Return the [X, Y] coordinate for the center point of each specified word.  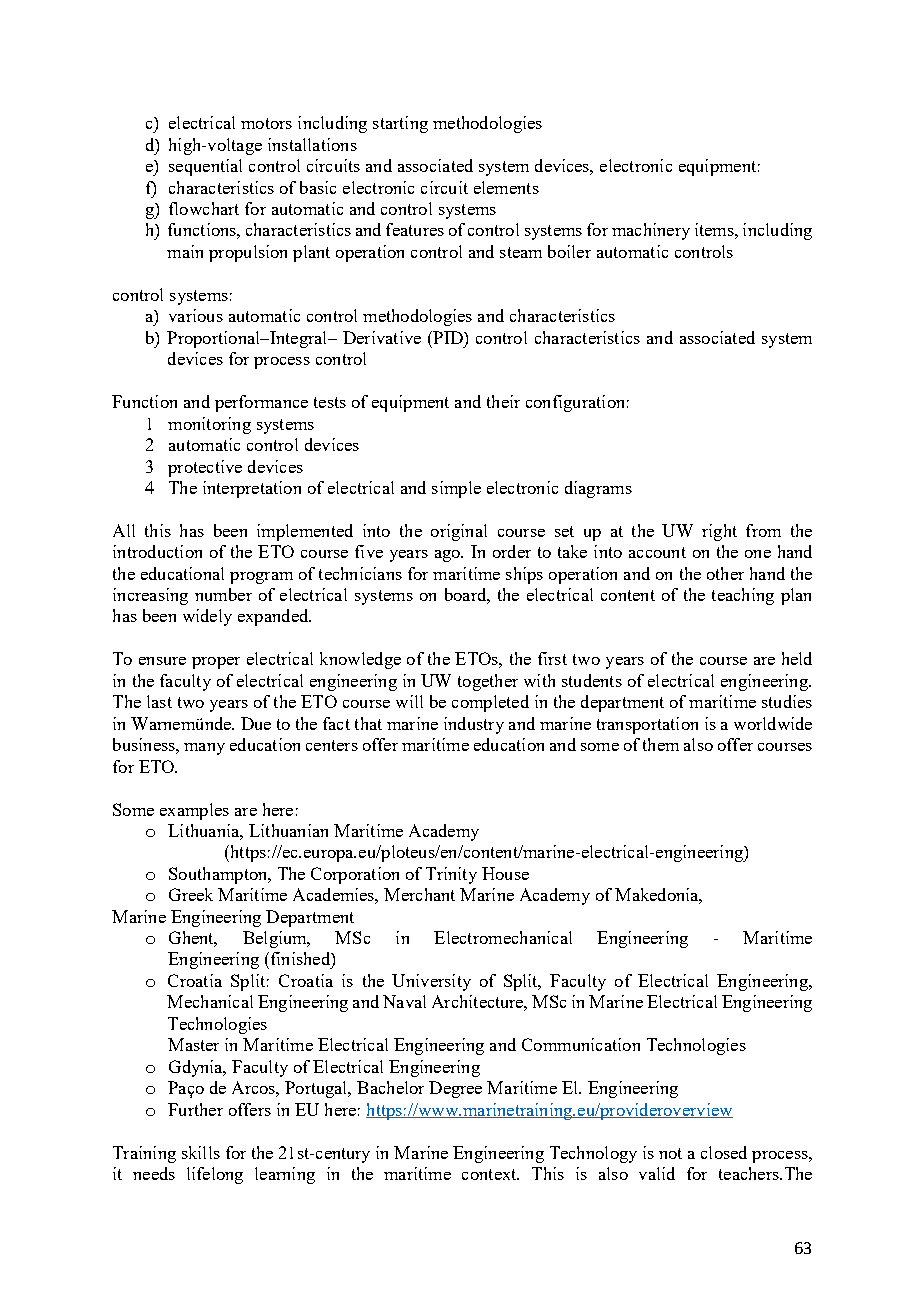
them [661, 744]
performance [261, 403]
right [719, 532]
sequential [205, 167]
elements [506, 187]
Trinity [451, 875]
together [488, 682]
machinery [651, 231]
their [503, 401]
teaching [743, 596]
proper [216, 663]
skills [201, 1152]
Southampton [219, 875]
